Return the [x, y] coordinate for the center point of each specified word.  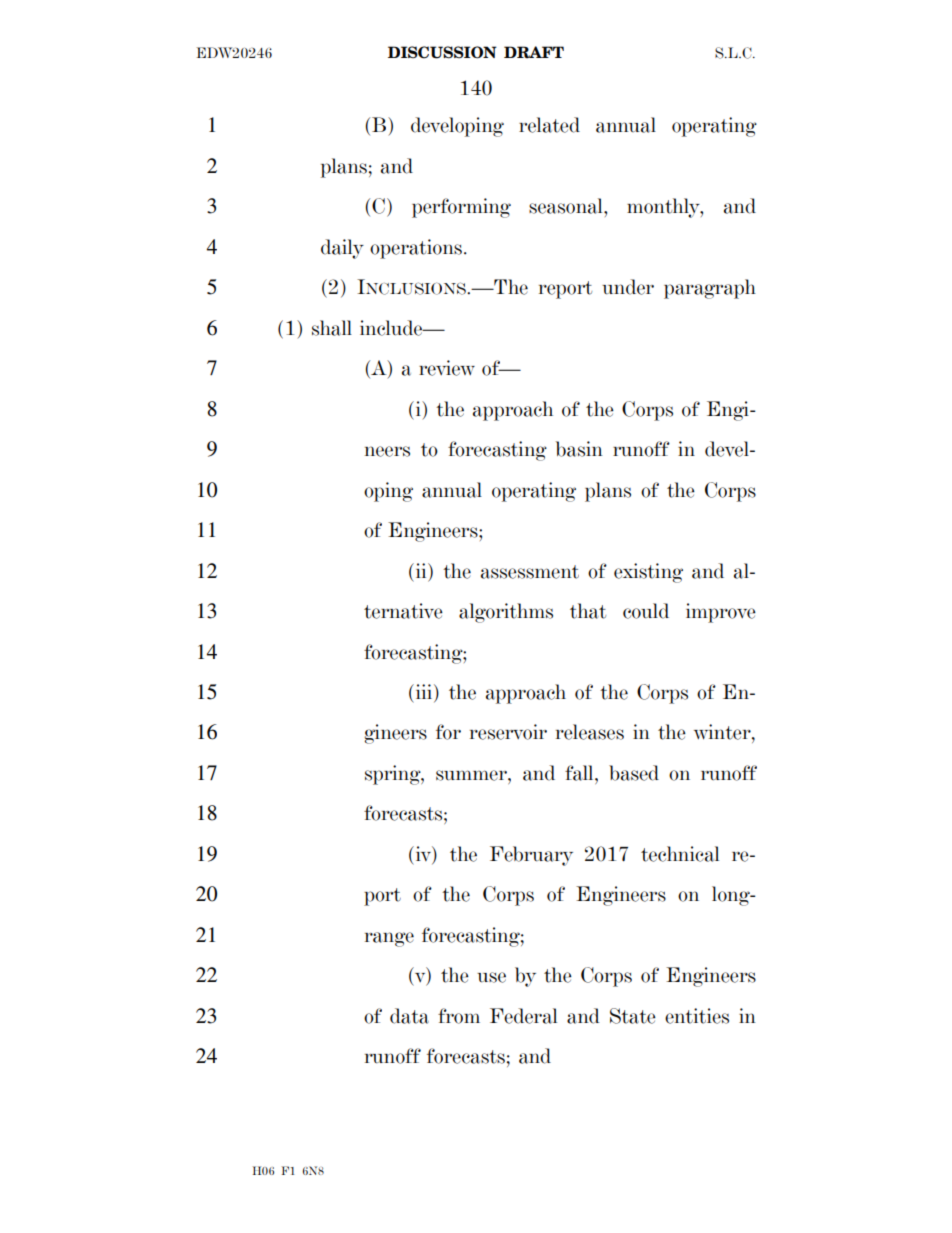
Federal [523, 1016]
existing [648, 573]
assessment [530, 572]
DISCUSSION [442, 52]
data [409, 1016]
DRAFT [534, 52]
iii [424, 691]
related [549, 125]
